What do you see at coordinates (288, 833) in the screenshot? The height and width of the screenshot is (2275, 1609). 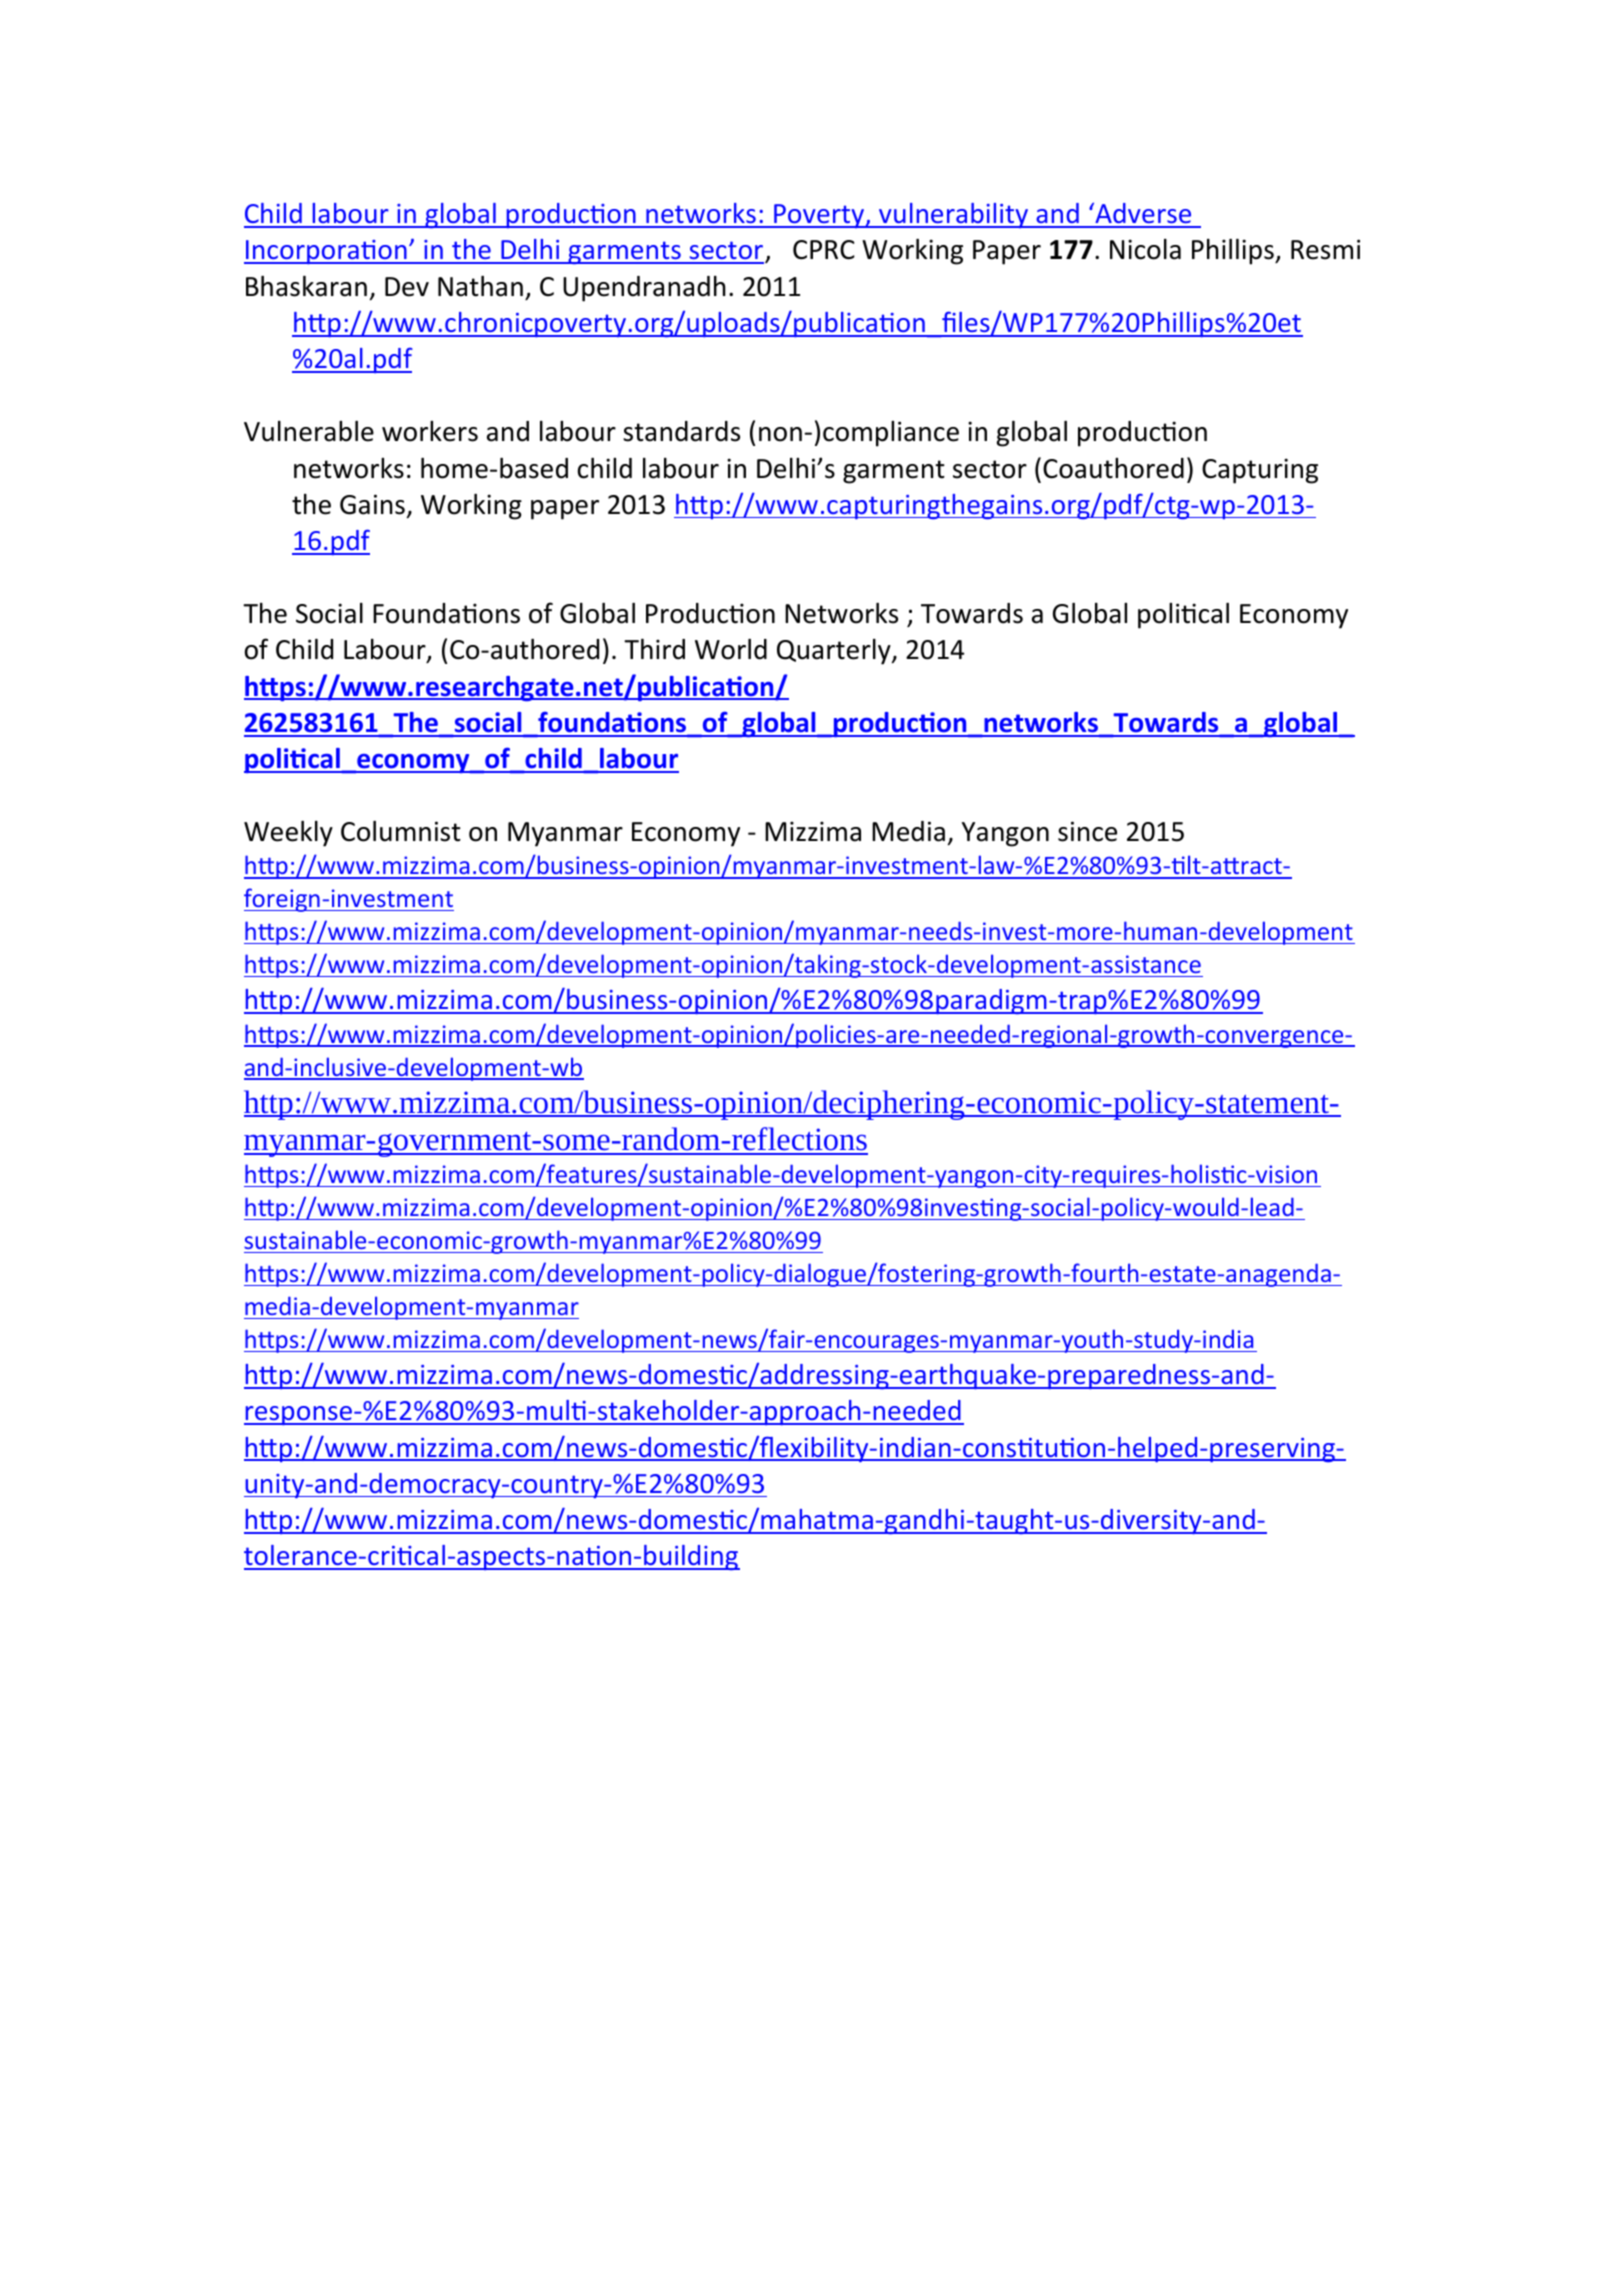 I see `Weekly` at bounding box center [288, 833].
